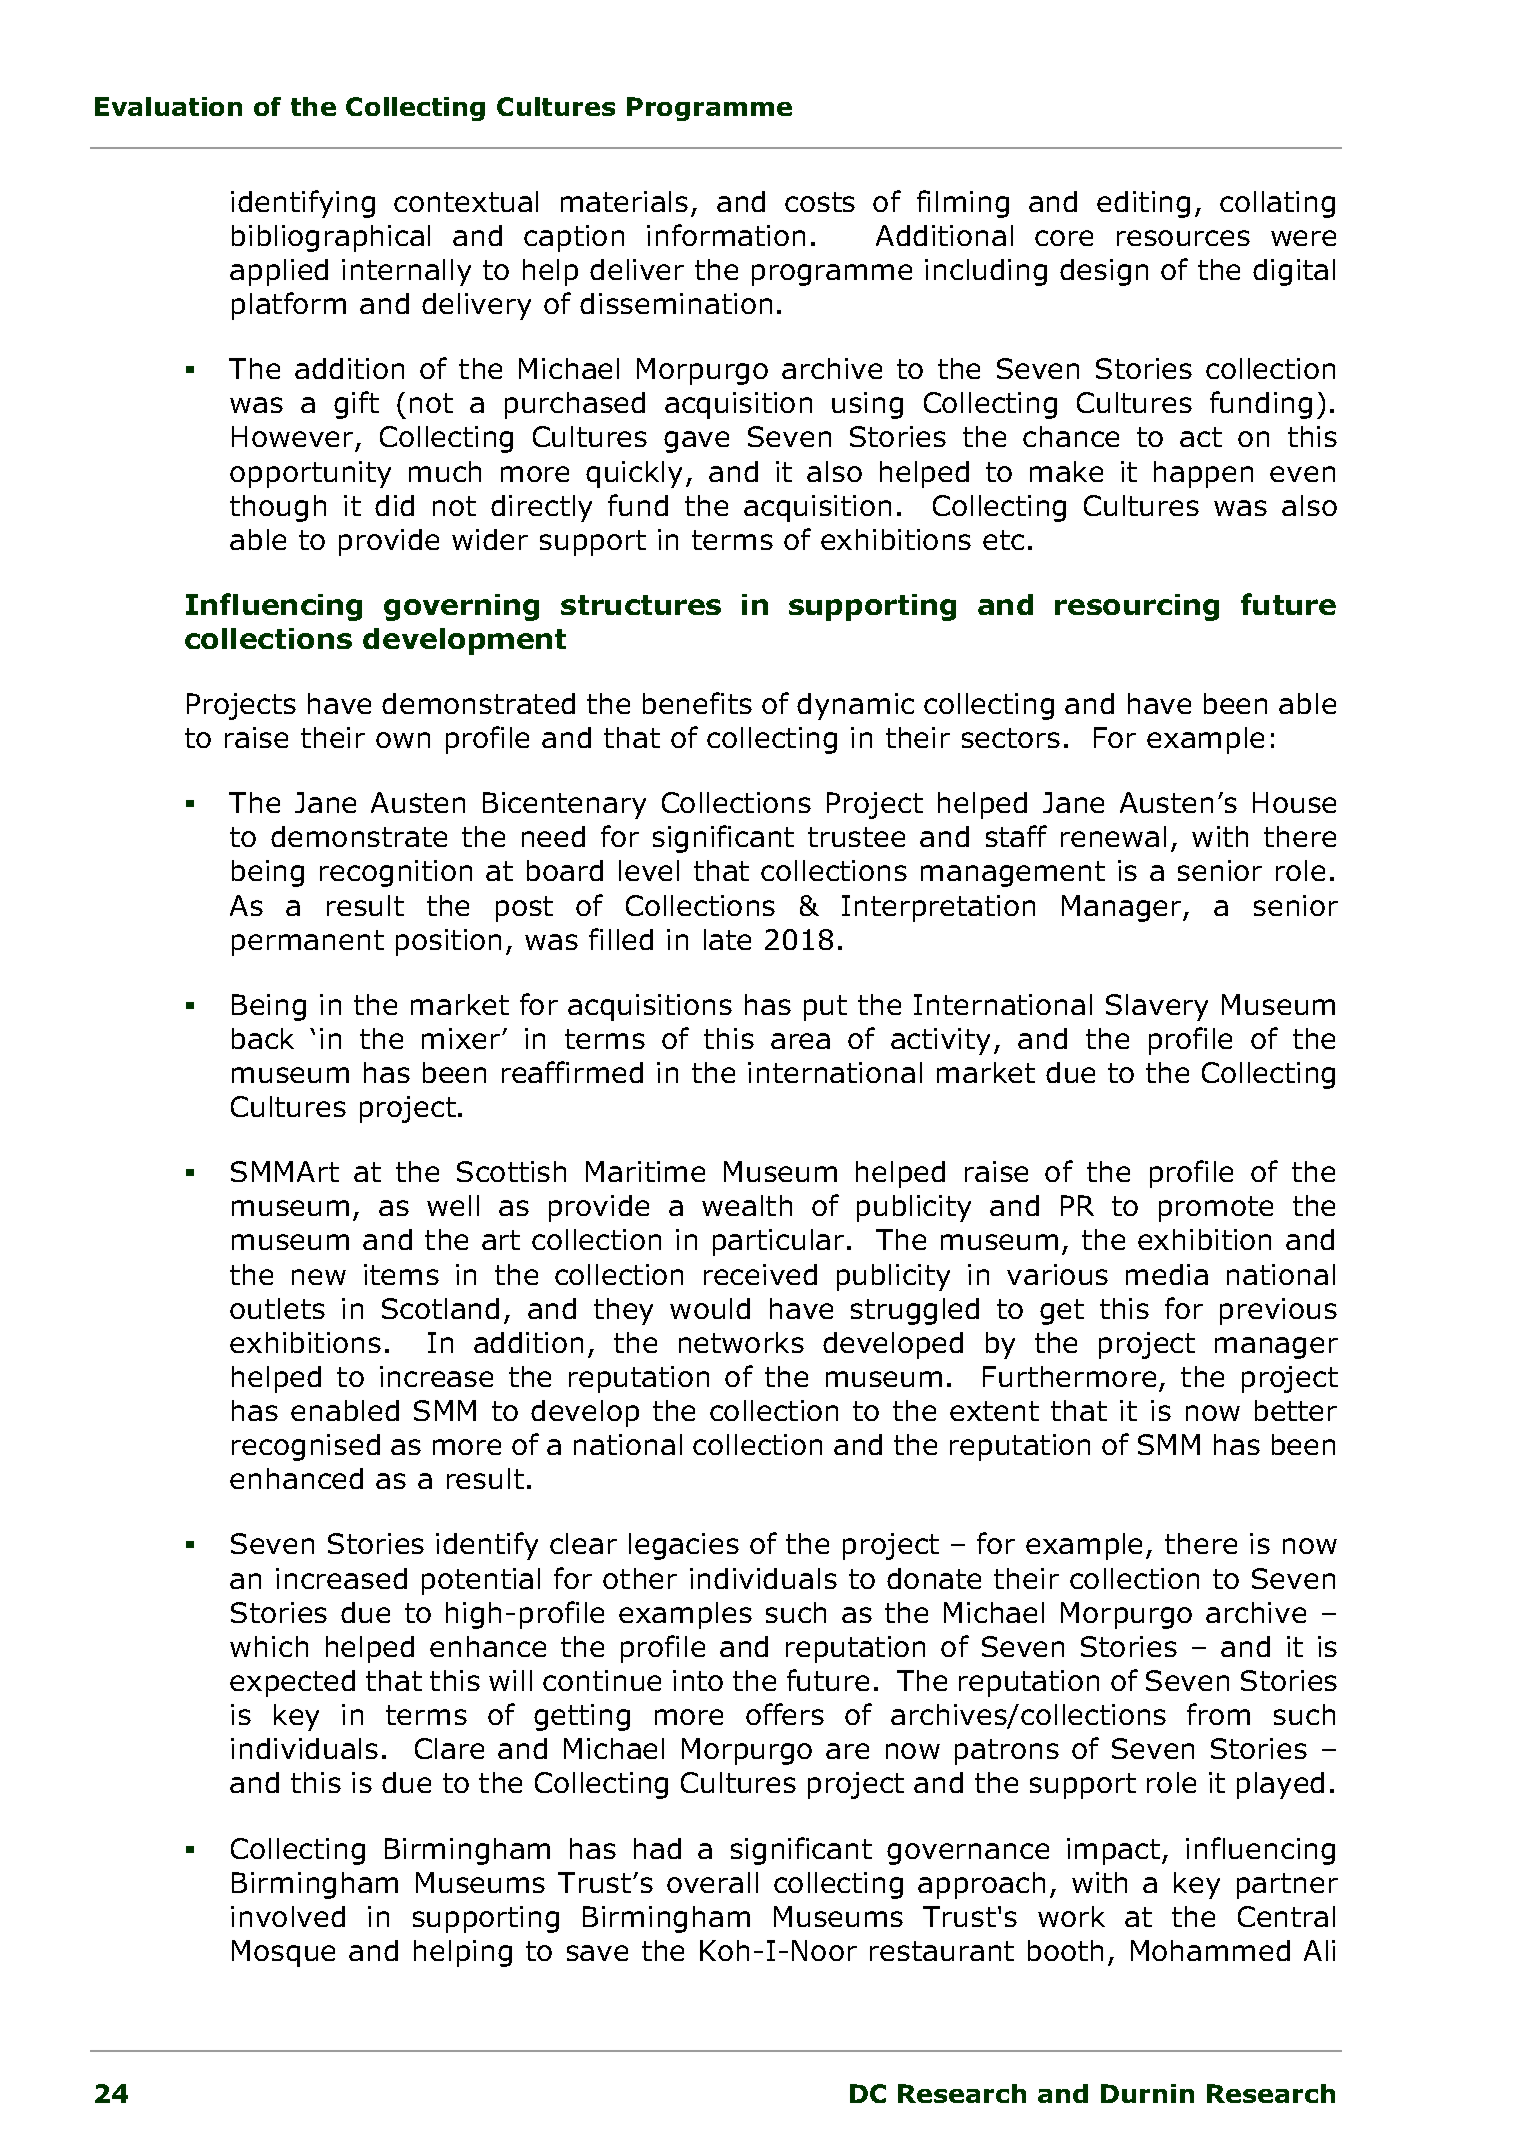 This screenshot has width=1522, height=2152. I want to click on editing, so click(1143, 204).
